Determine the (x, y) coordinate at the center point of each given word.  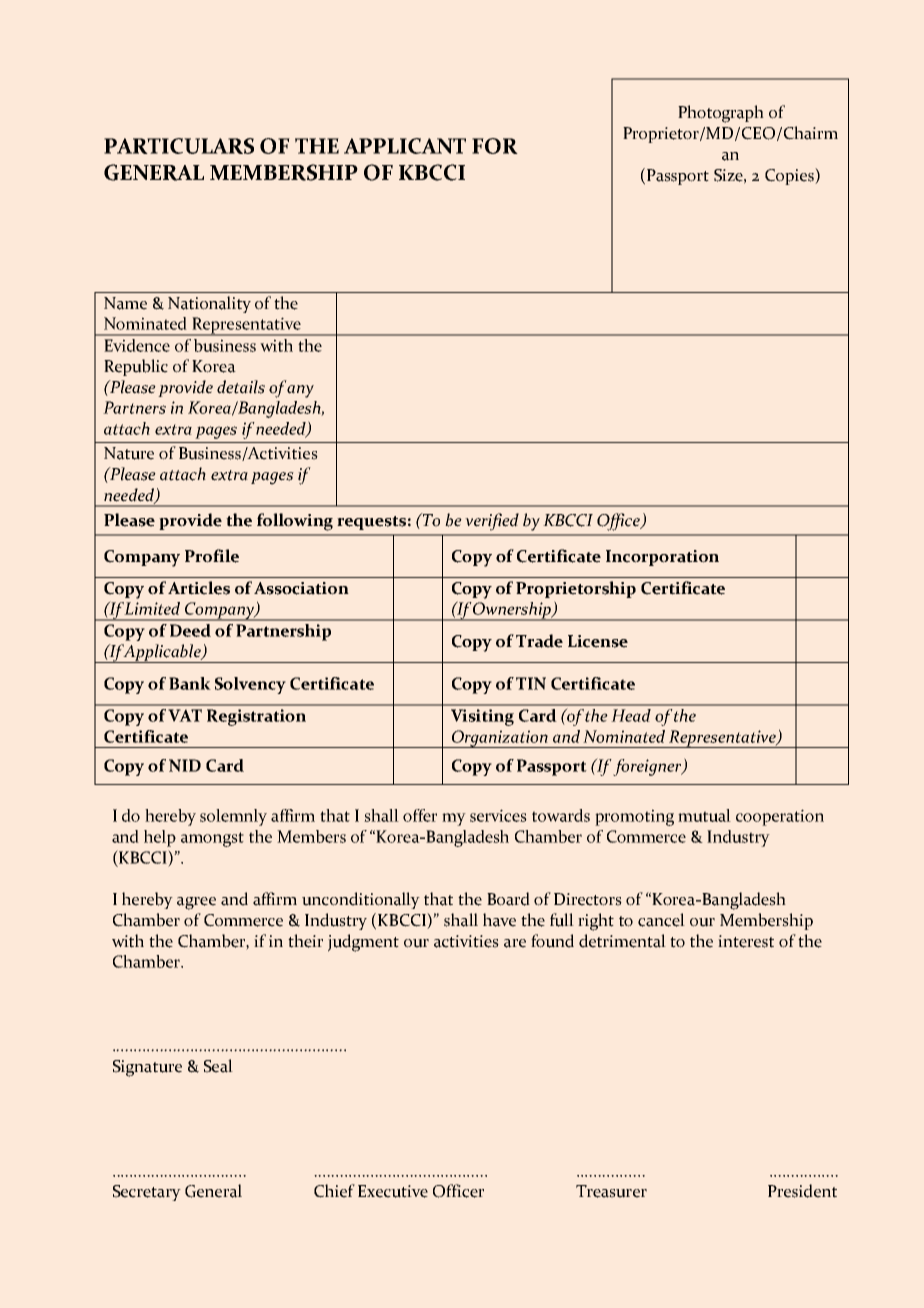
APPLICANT (405, 146)
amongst (212, 839)
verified (492, 522)
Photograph (721, 114)
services (498, 815)
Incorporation (662, 558)
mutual (704, 815)
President (802, 1191)
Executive (393, 1191)
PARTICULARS (179, 146)
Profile (212, 556)
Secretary (147, 1193)
